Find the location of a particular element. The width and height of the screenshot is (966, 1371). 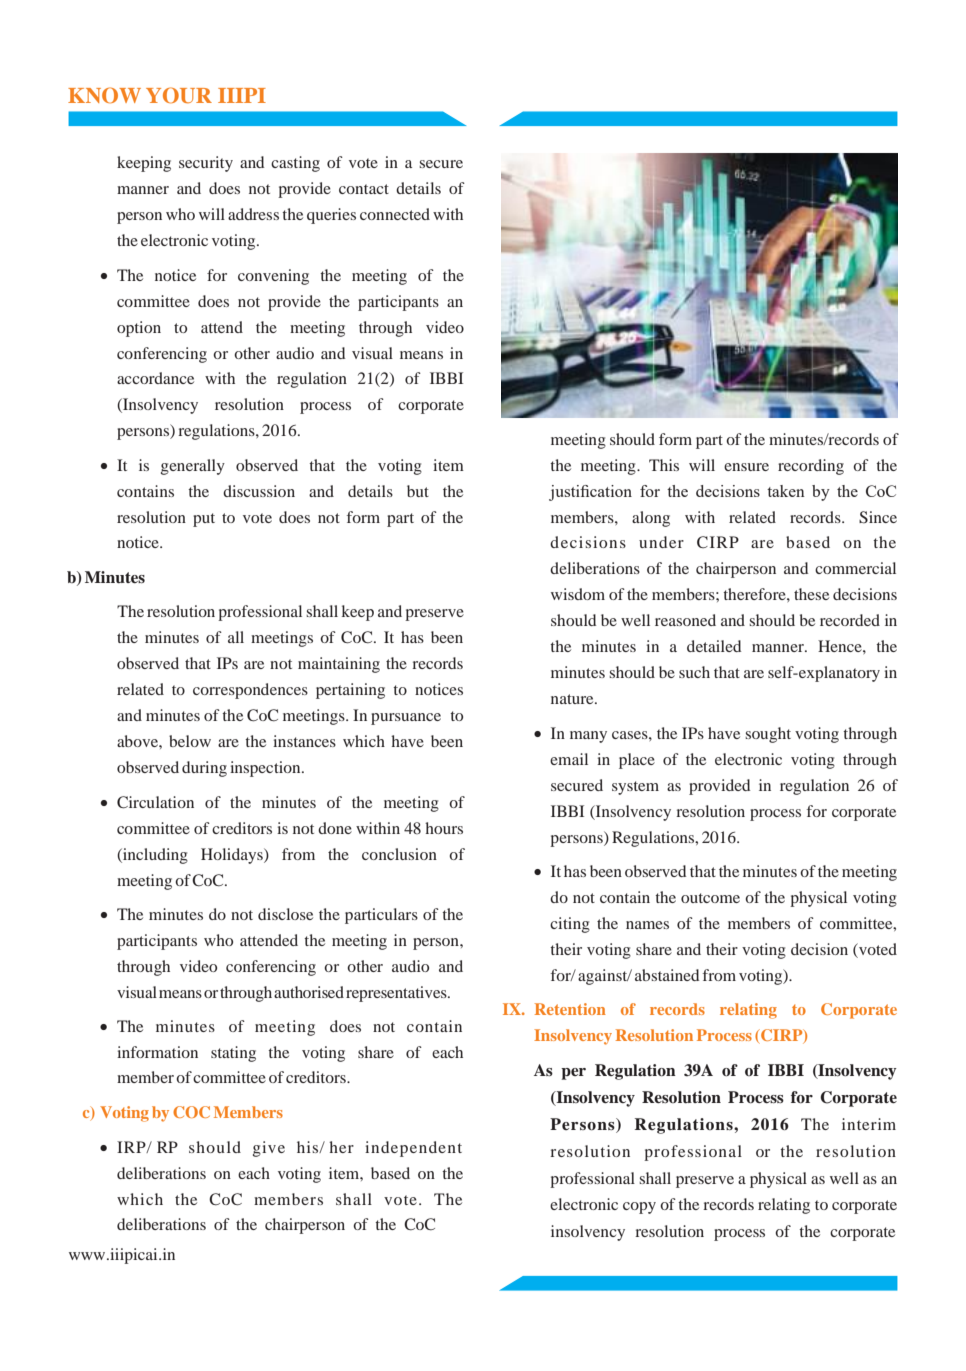

security is located at coordinates (206, 164).
